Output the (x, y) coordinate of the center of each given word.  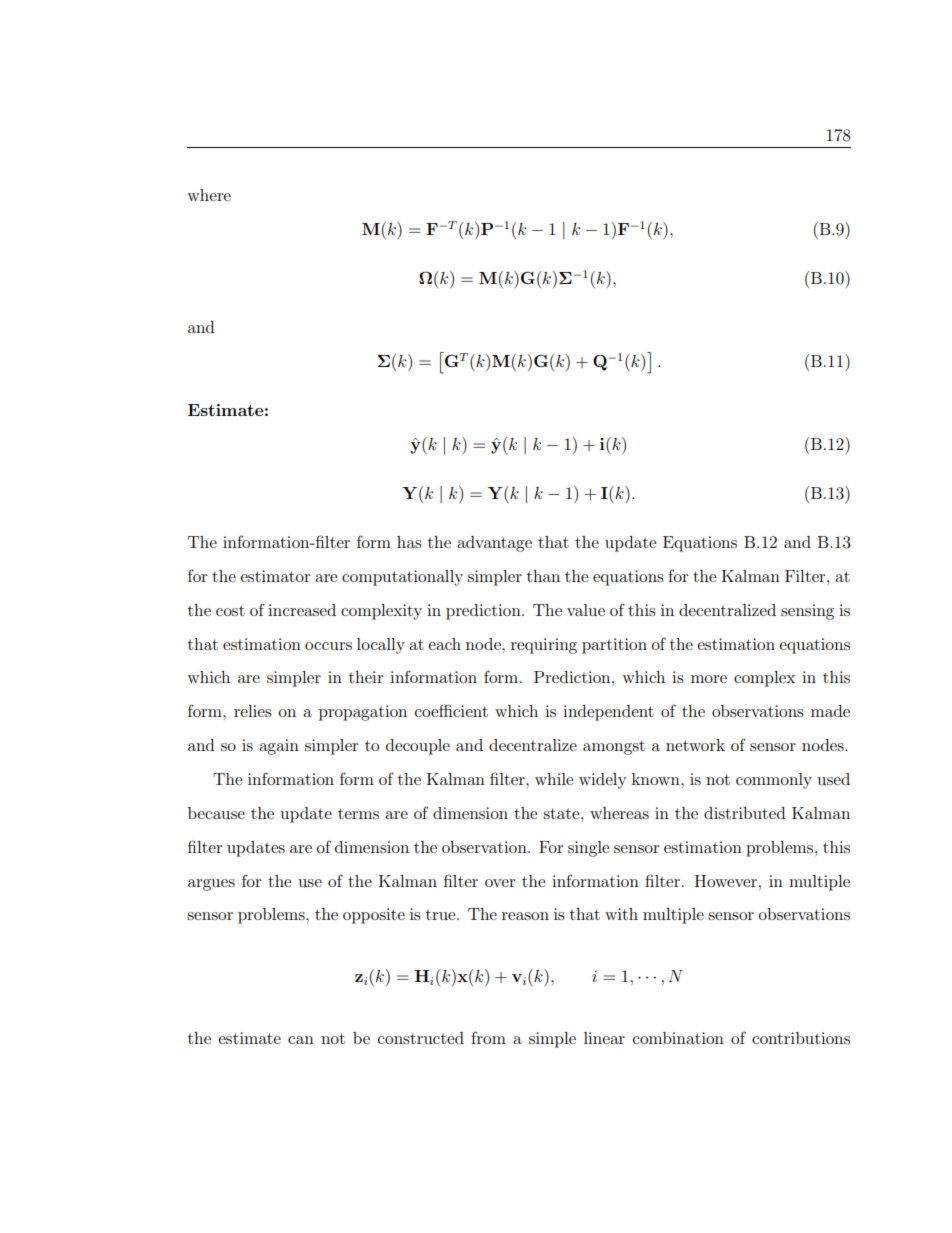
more (709, 679)
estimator (275, 576)
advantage (494, 544)
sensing (807, 612)
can (301, 1040)
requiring (544, 646)
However (727, 881)
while (554, 779)
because (216, 813)
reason (525, 916)
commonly (774, 781)
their (366, 677)
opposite (374, 916)
